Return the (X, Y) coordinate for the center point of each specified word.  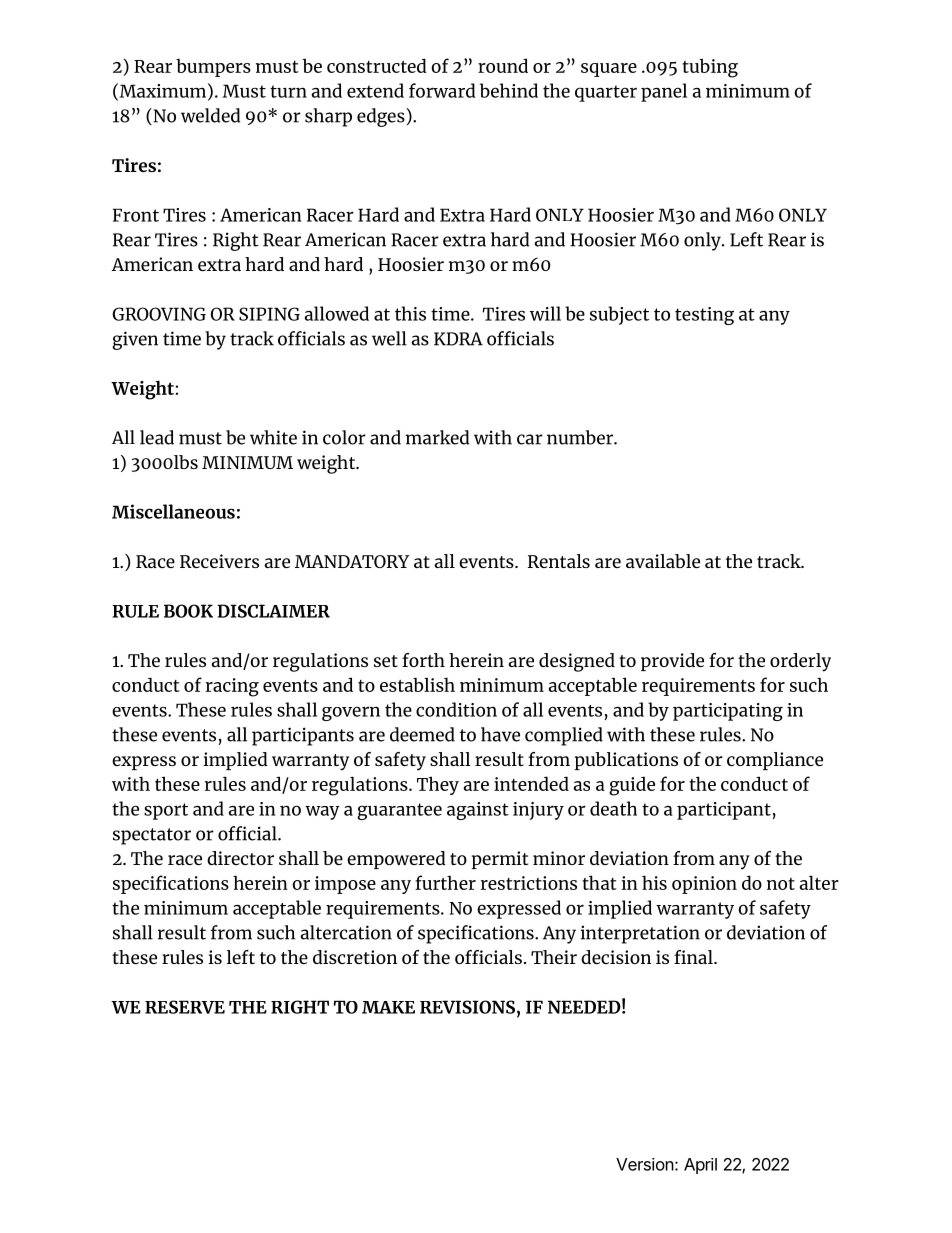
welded (210, 115)
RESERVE (185, 1007)
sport (166, 811)
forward (442, 90)
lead (157, 437)
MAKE (388, 1007)
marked (437, 437)
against (478, 811)
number (581, 437)
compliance (775, 761)
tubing (710, 68)
